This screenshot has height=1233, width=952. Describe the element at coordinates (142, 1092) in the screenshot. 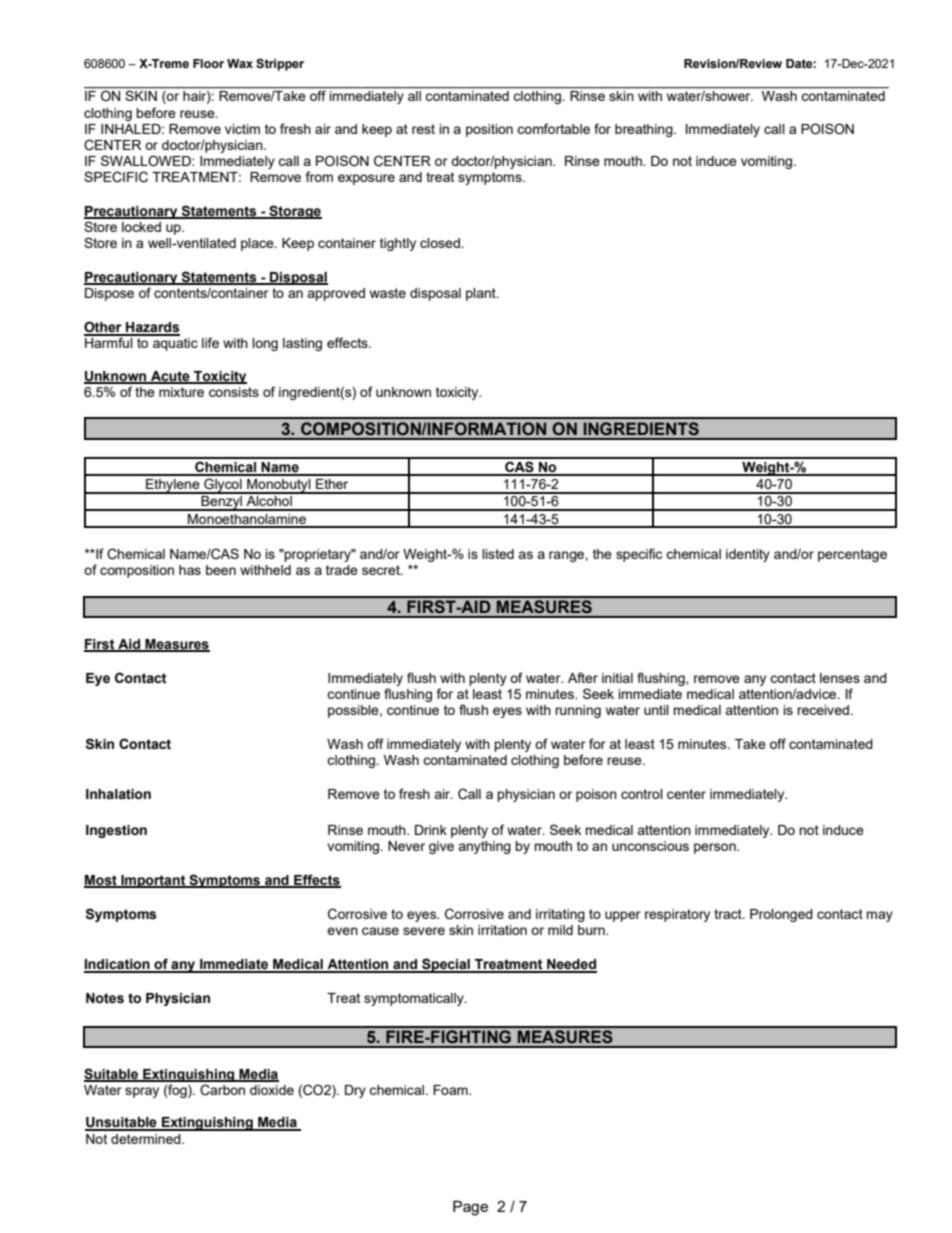

I see `spray` at that location.
